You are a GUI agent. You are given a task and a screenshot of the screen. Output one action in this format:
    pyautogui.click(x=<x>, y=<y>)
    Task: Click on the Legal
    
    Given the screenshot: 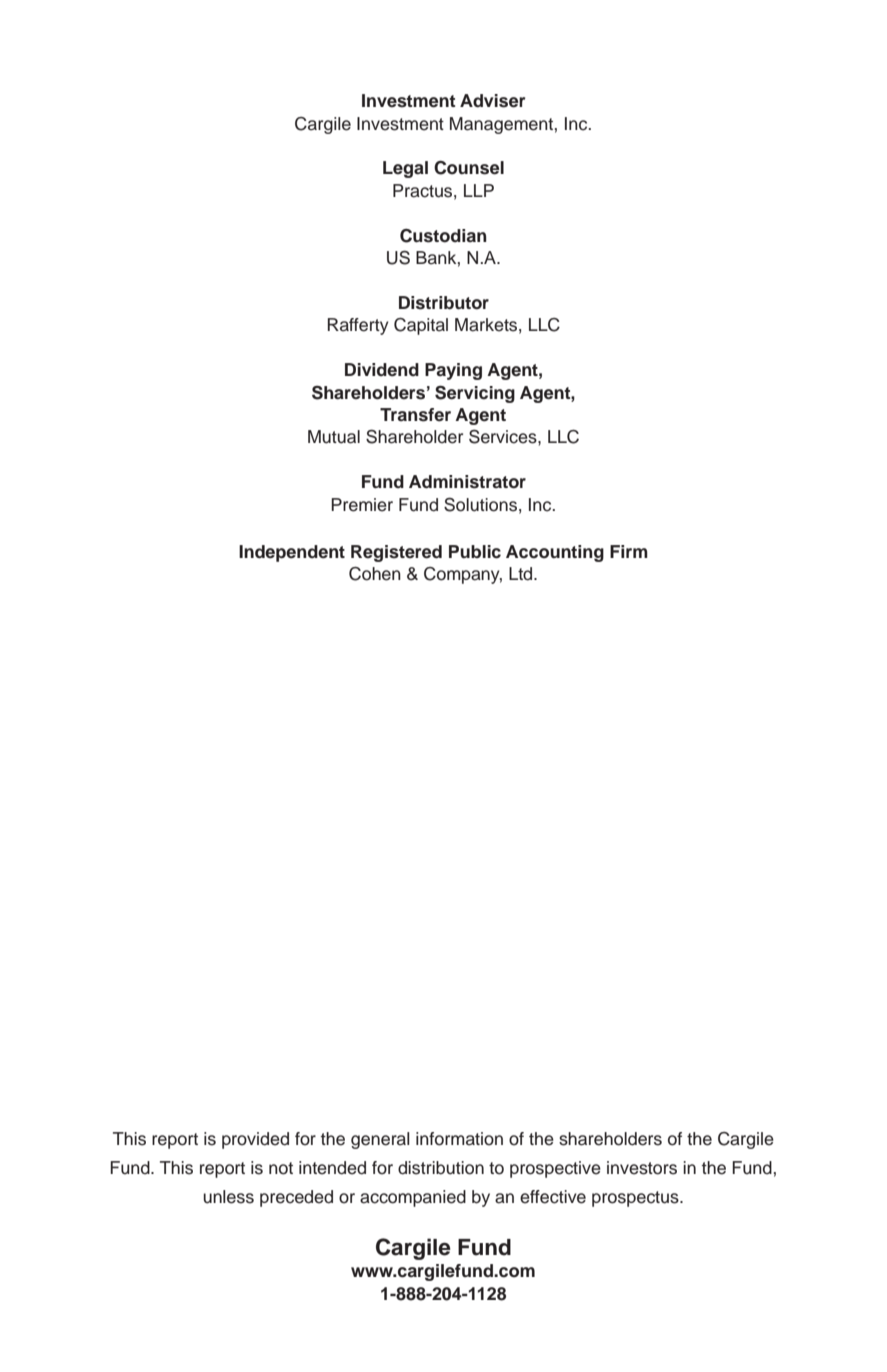 What is the action you would take?
    pyautogui.click(x=405, y=169)
